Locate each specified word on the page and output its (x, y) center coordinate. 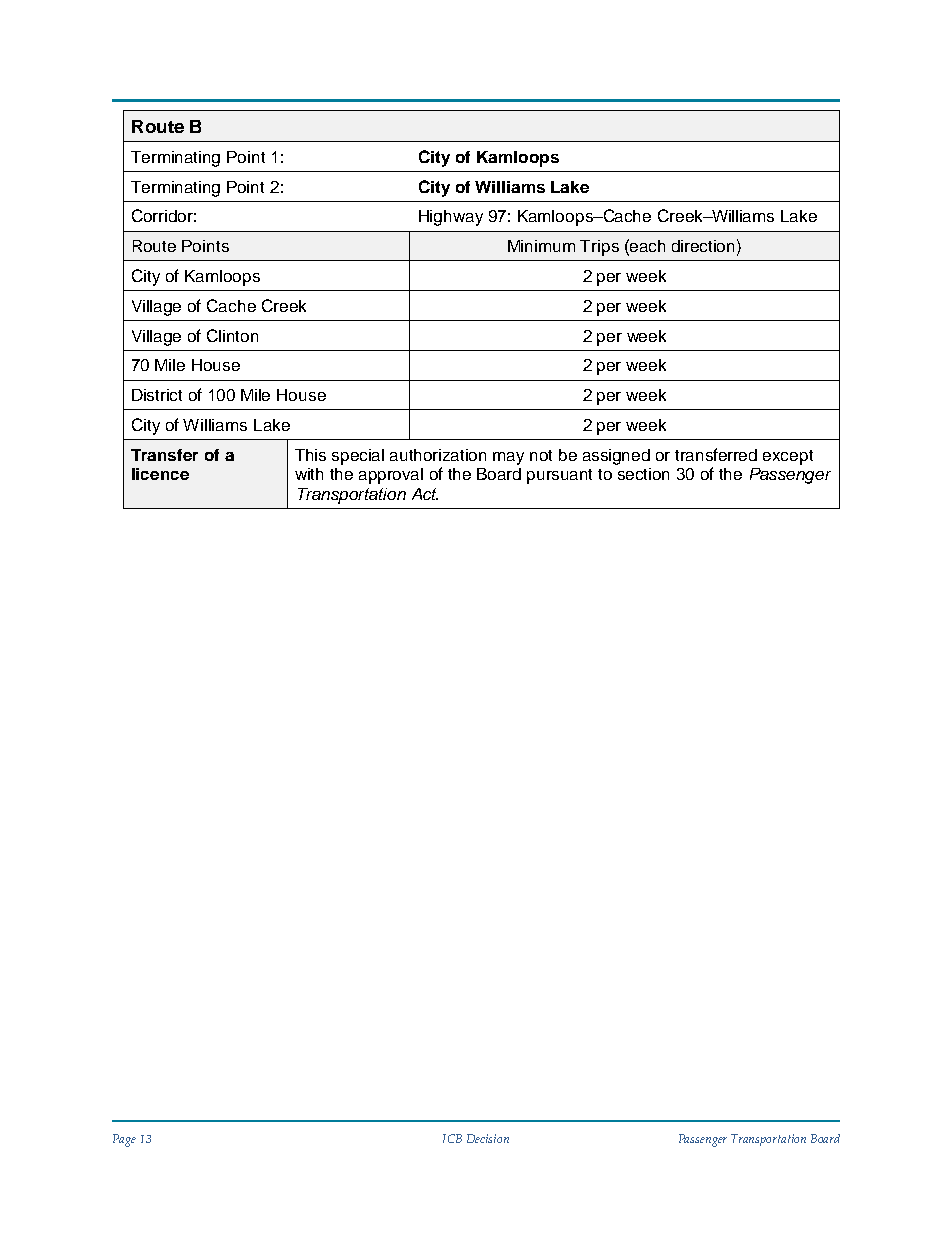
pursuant (559, 476)
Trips (599, 248)
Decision (488, 1138)
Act (425, 494)
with (309, 474)
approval (391, 476)
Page (124, 1140)
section (643, 474)
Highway (451, 218)
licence (160, 474)
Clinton (232, 335)
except (788, 457)
